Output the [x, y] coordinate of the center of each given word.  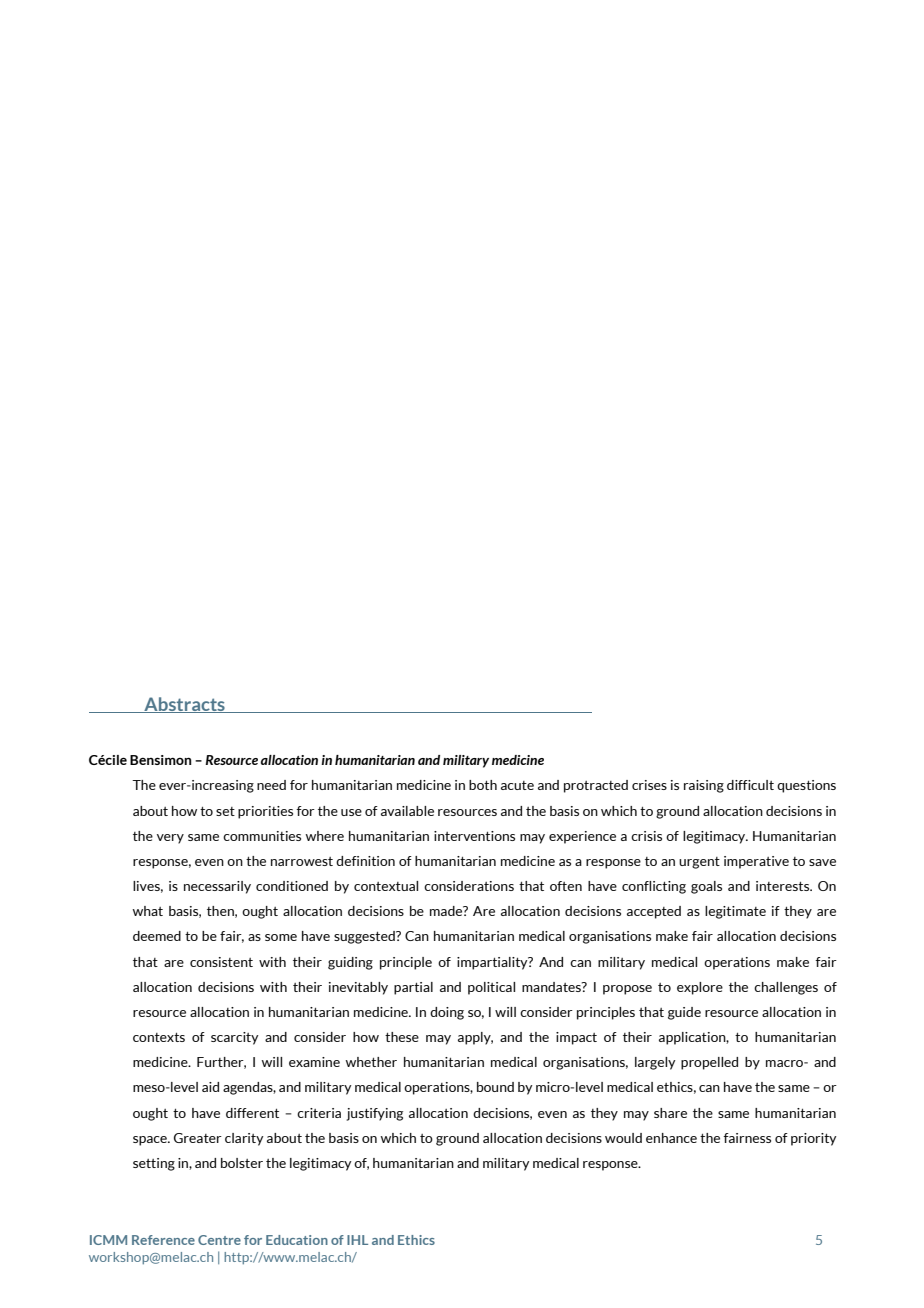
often [566, 886]
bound [495, 1087]
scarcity [235, 1038]
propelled [709, 1063]
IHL [357, 1240]
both [483, 785]
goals [706, 887]
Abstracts [184, 705]
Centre [219, 1240]
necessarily [217, 887]
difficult [750, 785]
